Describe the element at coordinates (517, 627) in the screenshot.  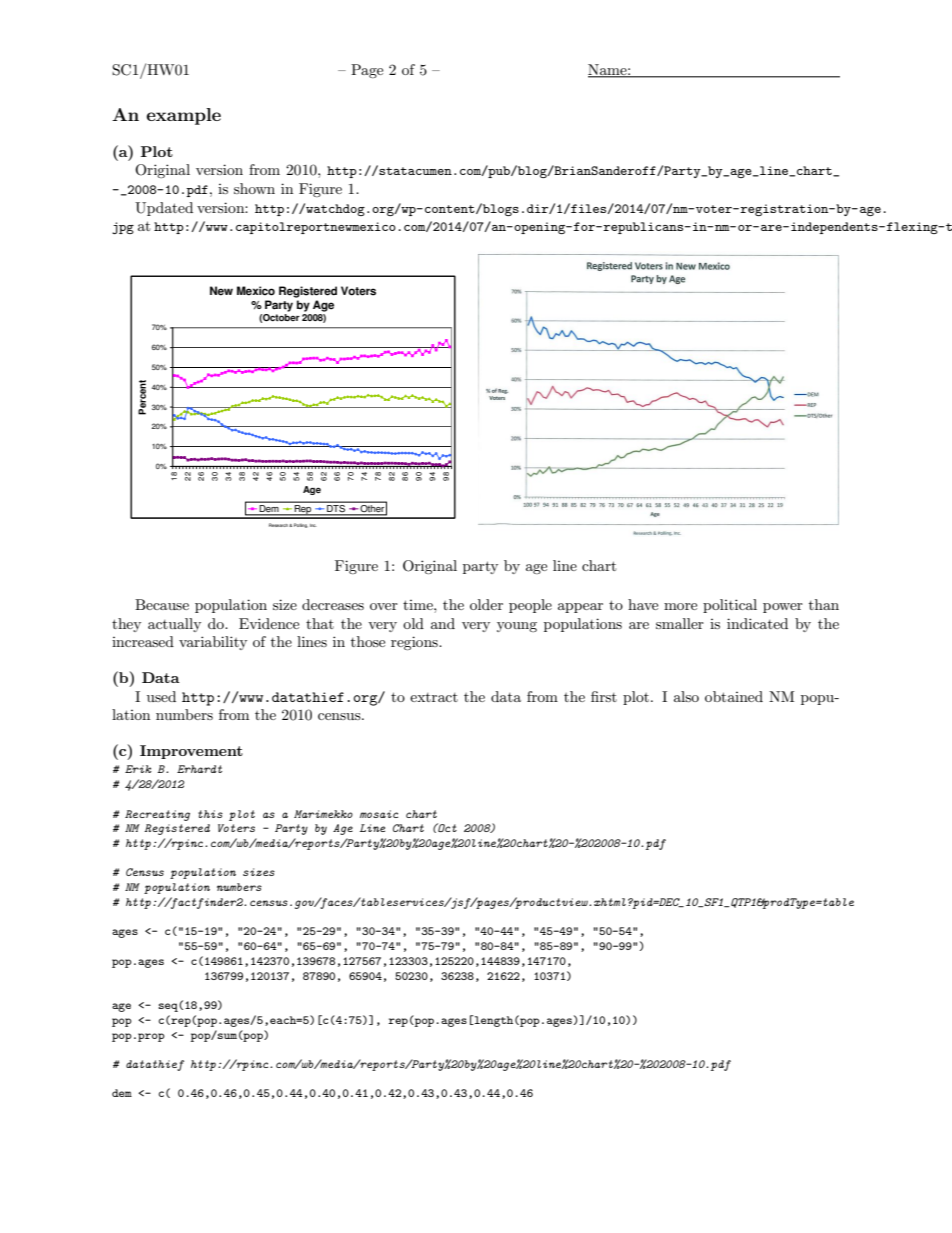
I see `young` at that location.
